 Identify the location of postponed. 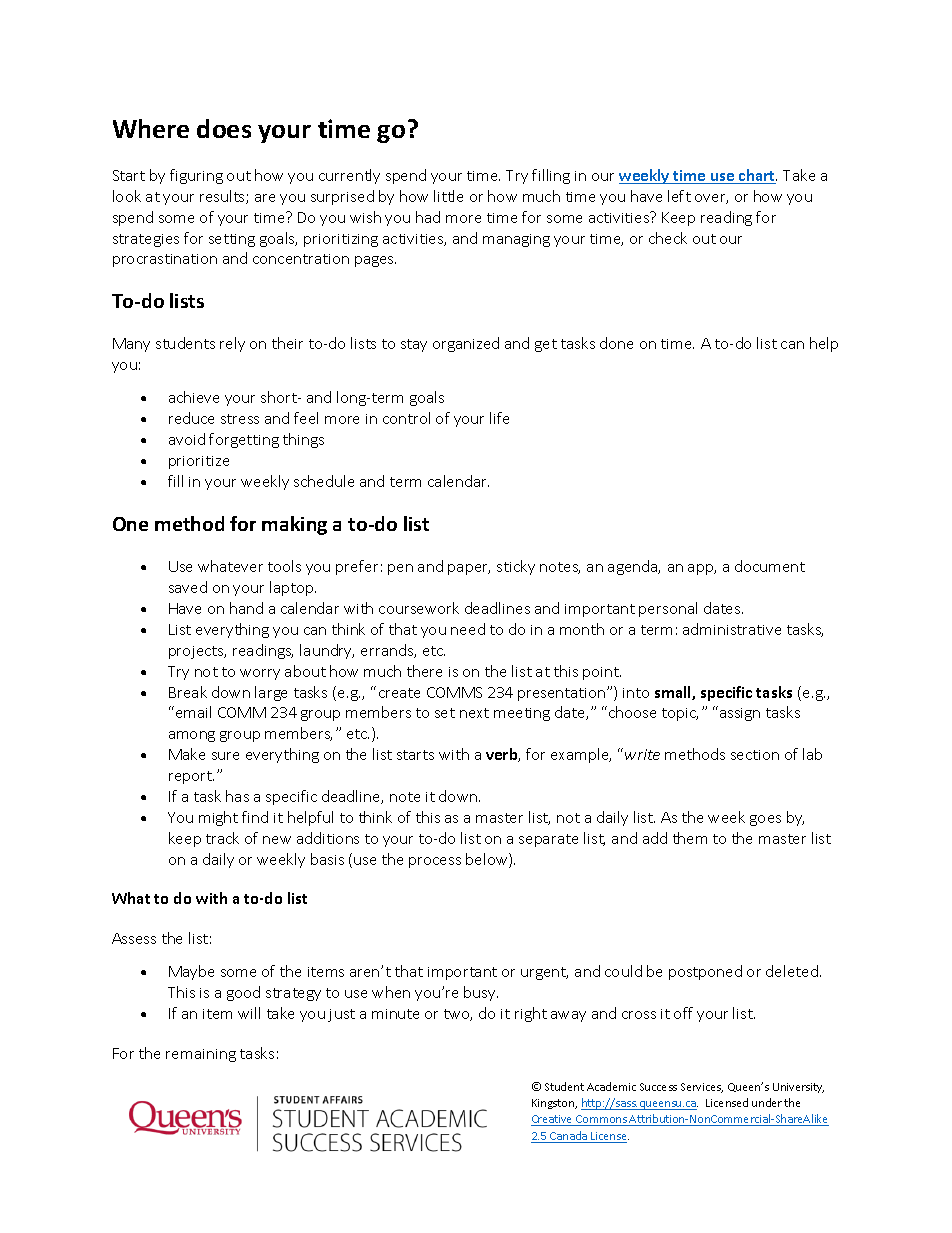
(705, 972).
